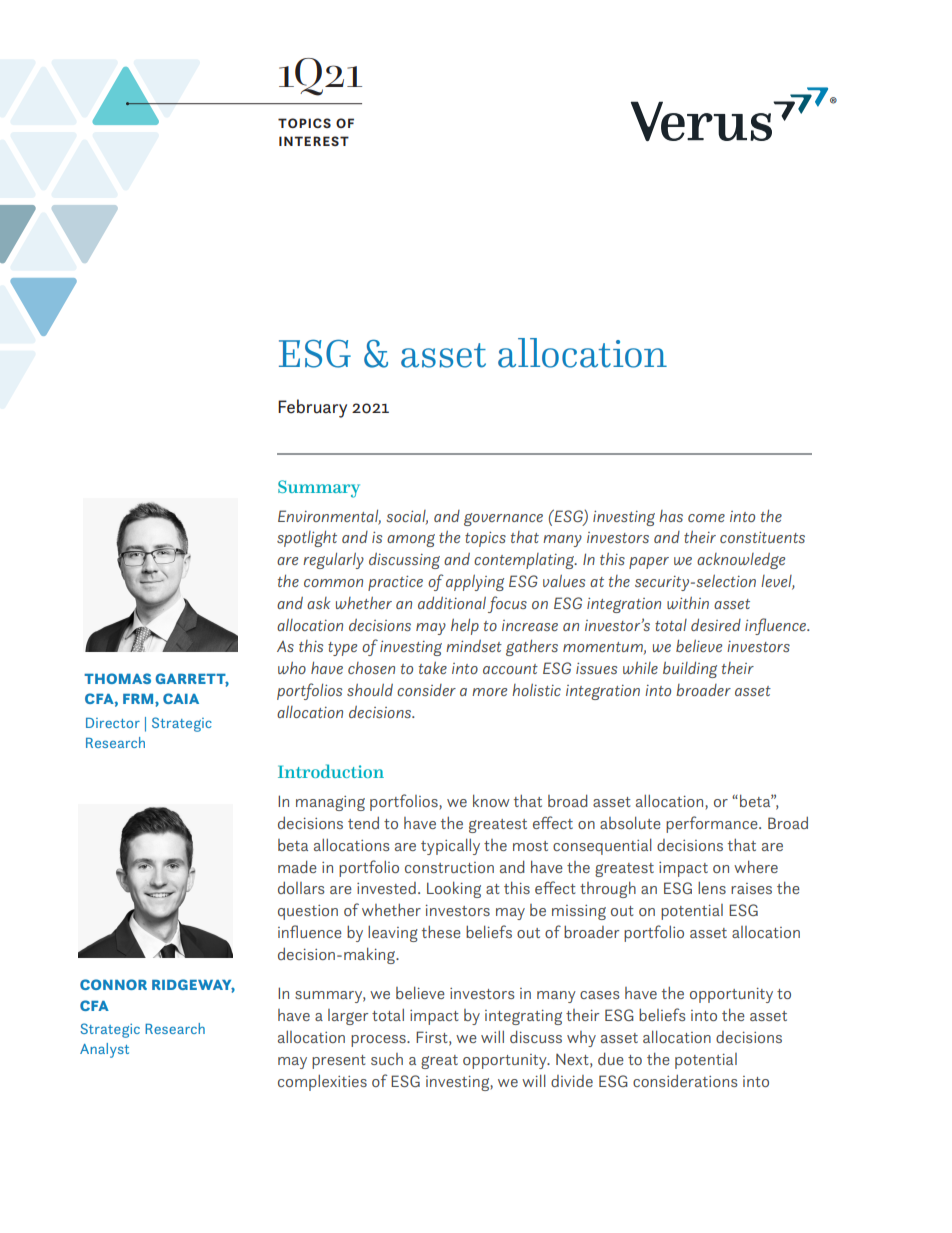  I want to click on take, so click(433, 668).
